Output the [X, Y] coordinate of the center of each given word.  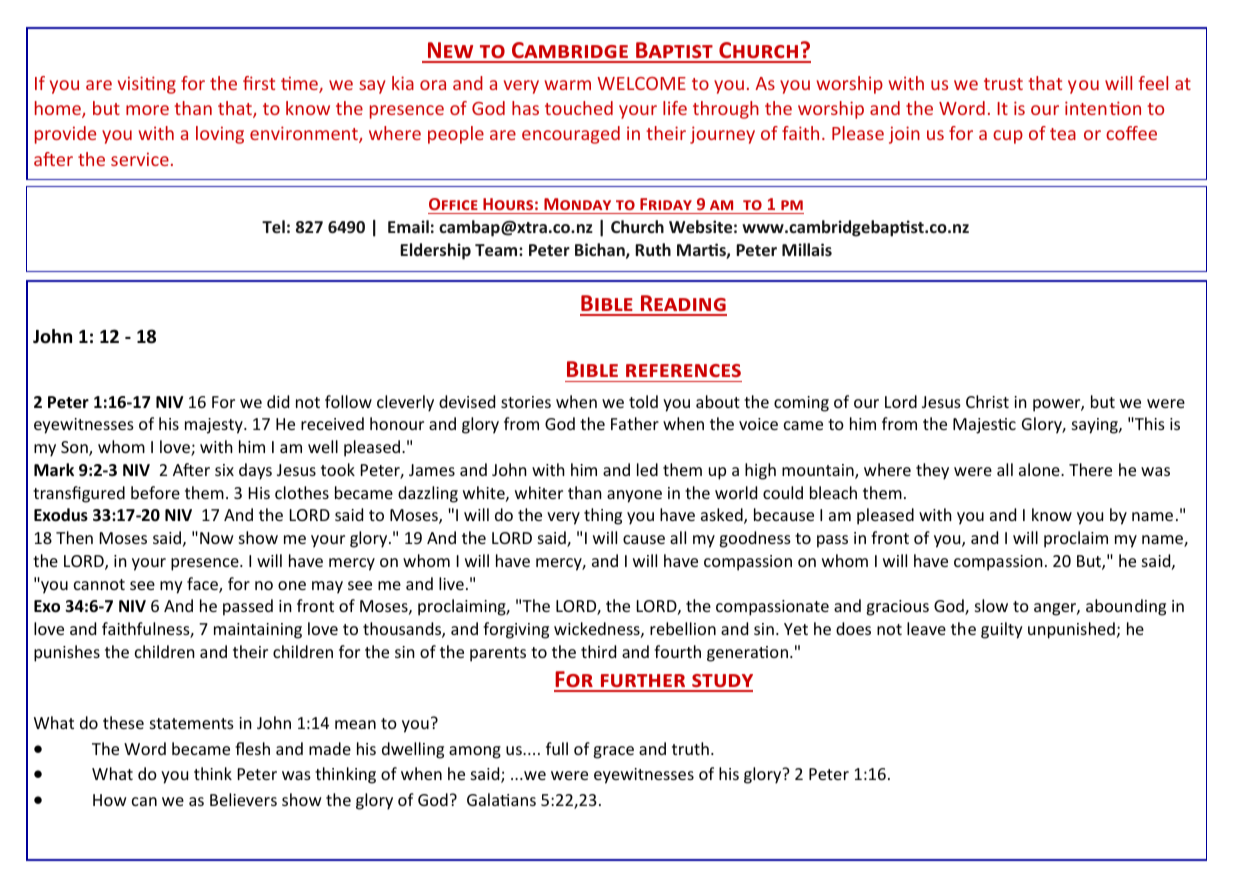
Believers [243, 799]
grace [613, 752]
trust [1003, 84]
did [278, 401]
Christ [987, 401]
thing [603, 516]
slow [991, 605]
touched [579, 108]
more [147, 110]
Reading [683, 305]
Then [74, 537]
